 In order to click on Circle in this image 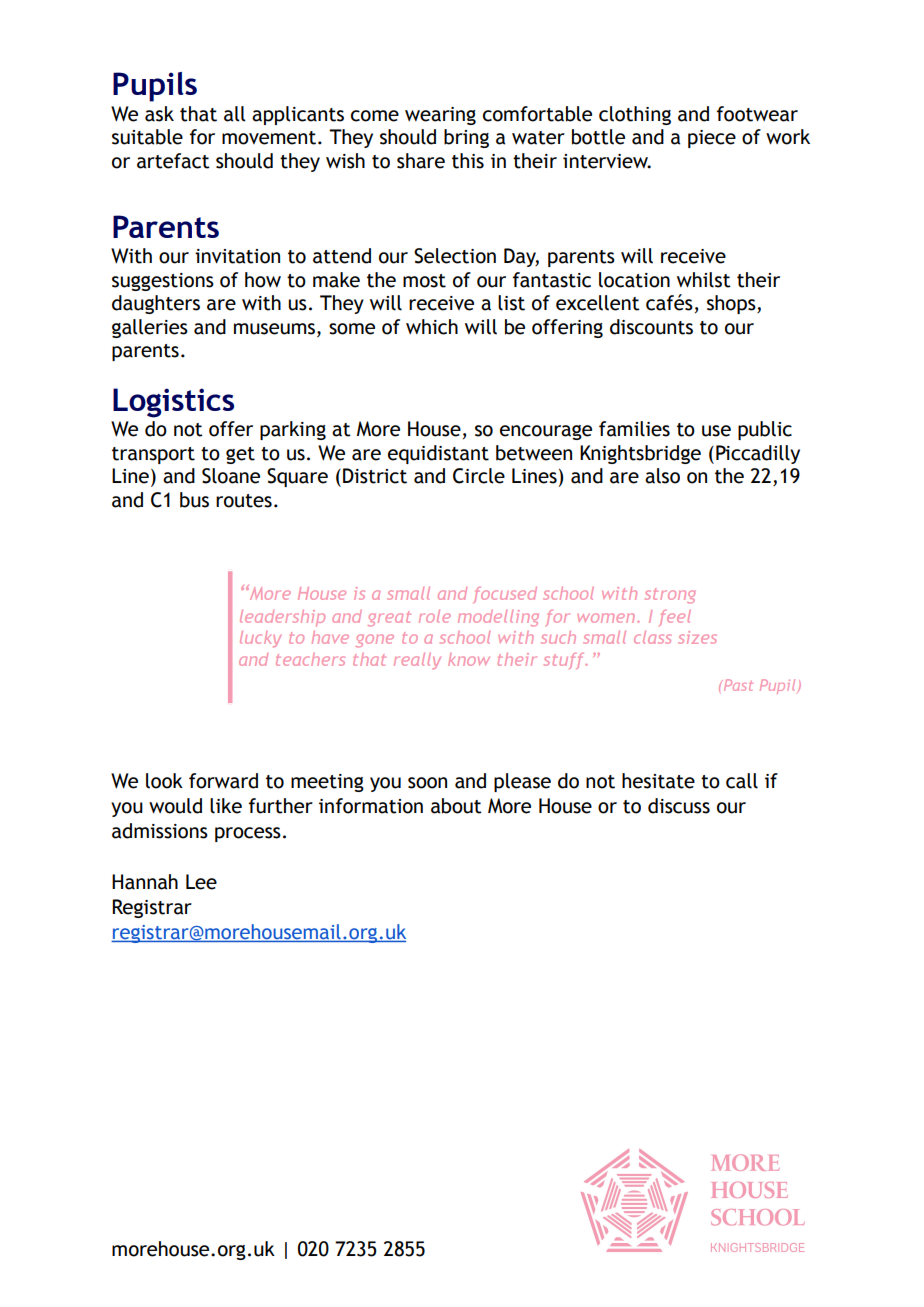, I will do `click(479, 476)`.
